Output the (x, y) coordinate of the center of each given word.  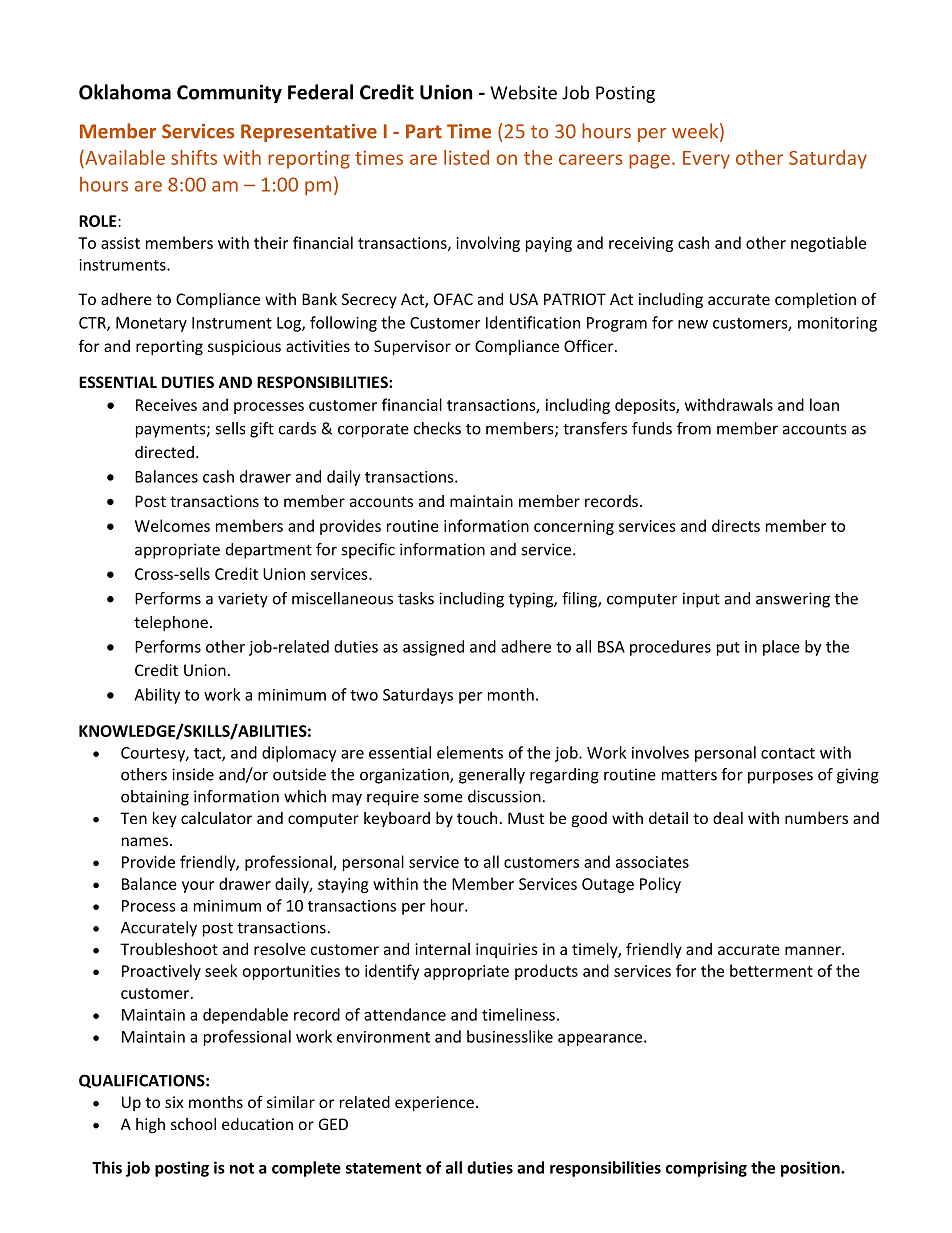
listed (466, 157)
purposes (780, 777)
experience (434, 1103)
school (193, 1124)
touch (477, 818)
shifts (194, 157)
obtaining (155, 798)
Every (706, 160)
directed (164, 452)
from (694, 428)
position (811, 1169)
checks (437, 428)
